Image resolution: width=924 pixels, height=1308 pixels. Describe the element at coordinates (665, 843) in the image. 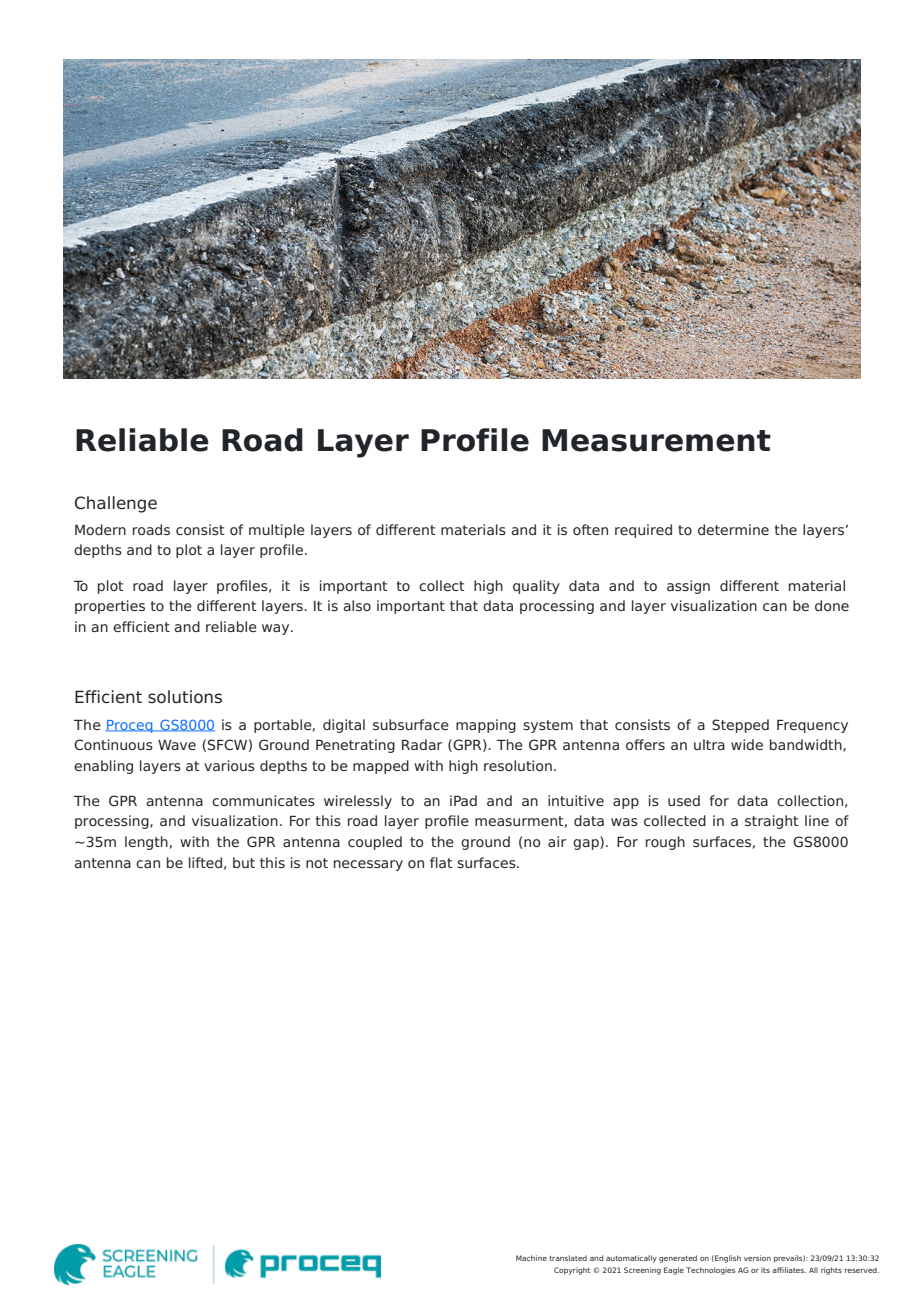

I see `rough` at that location.
